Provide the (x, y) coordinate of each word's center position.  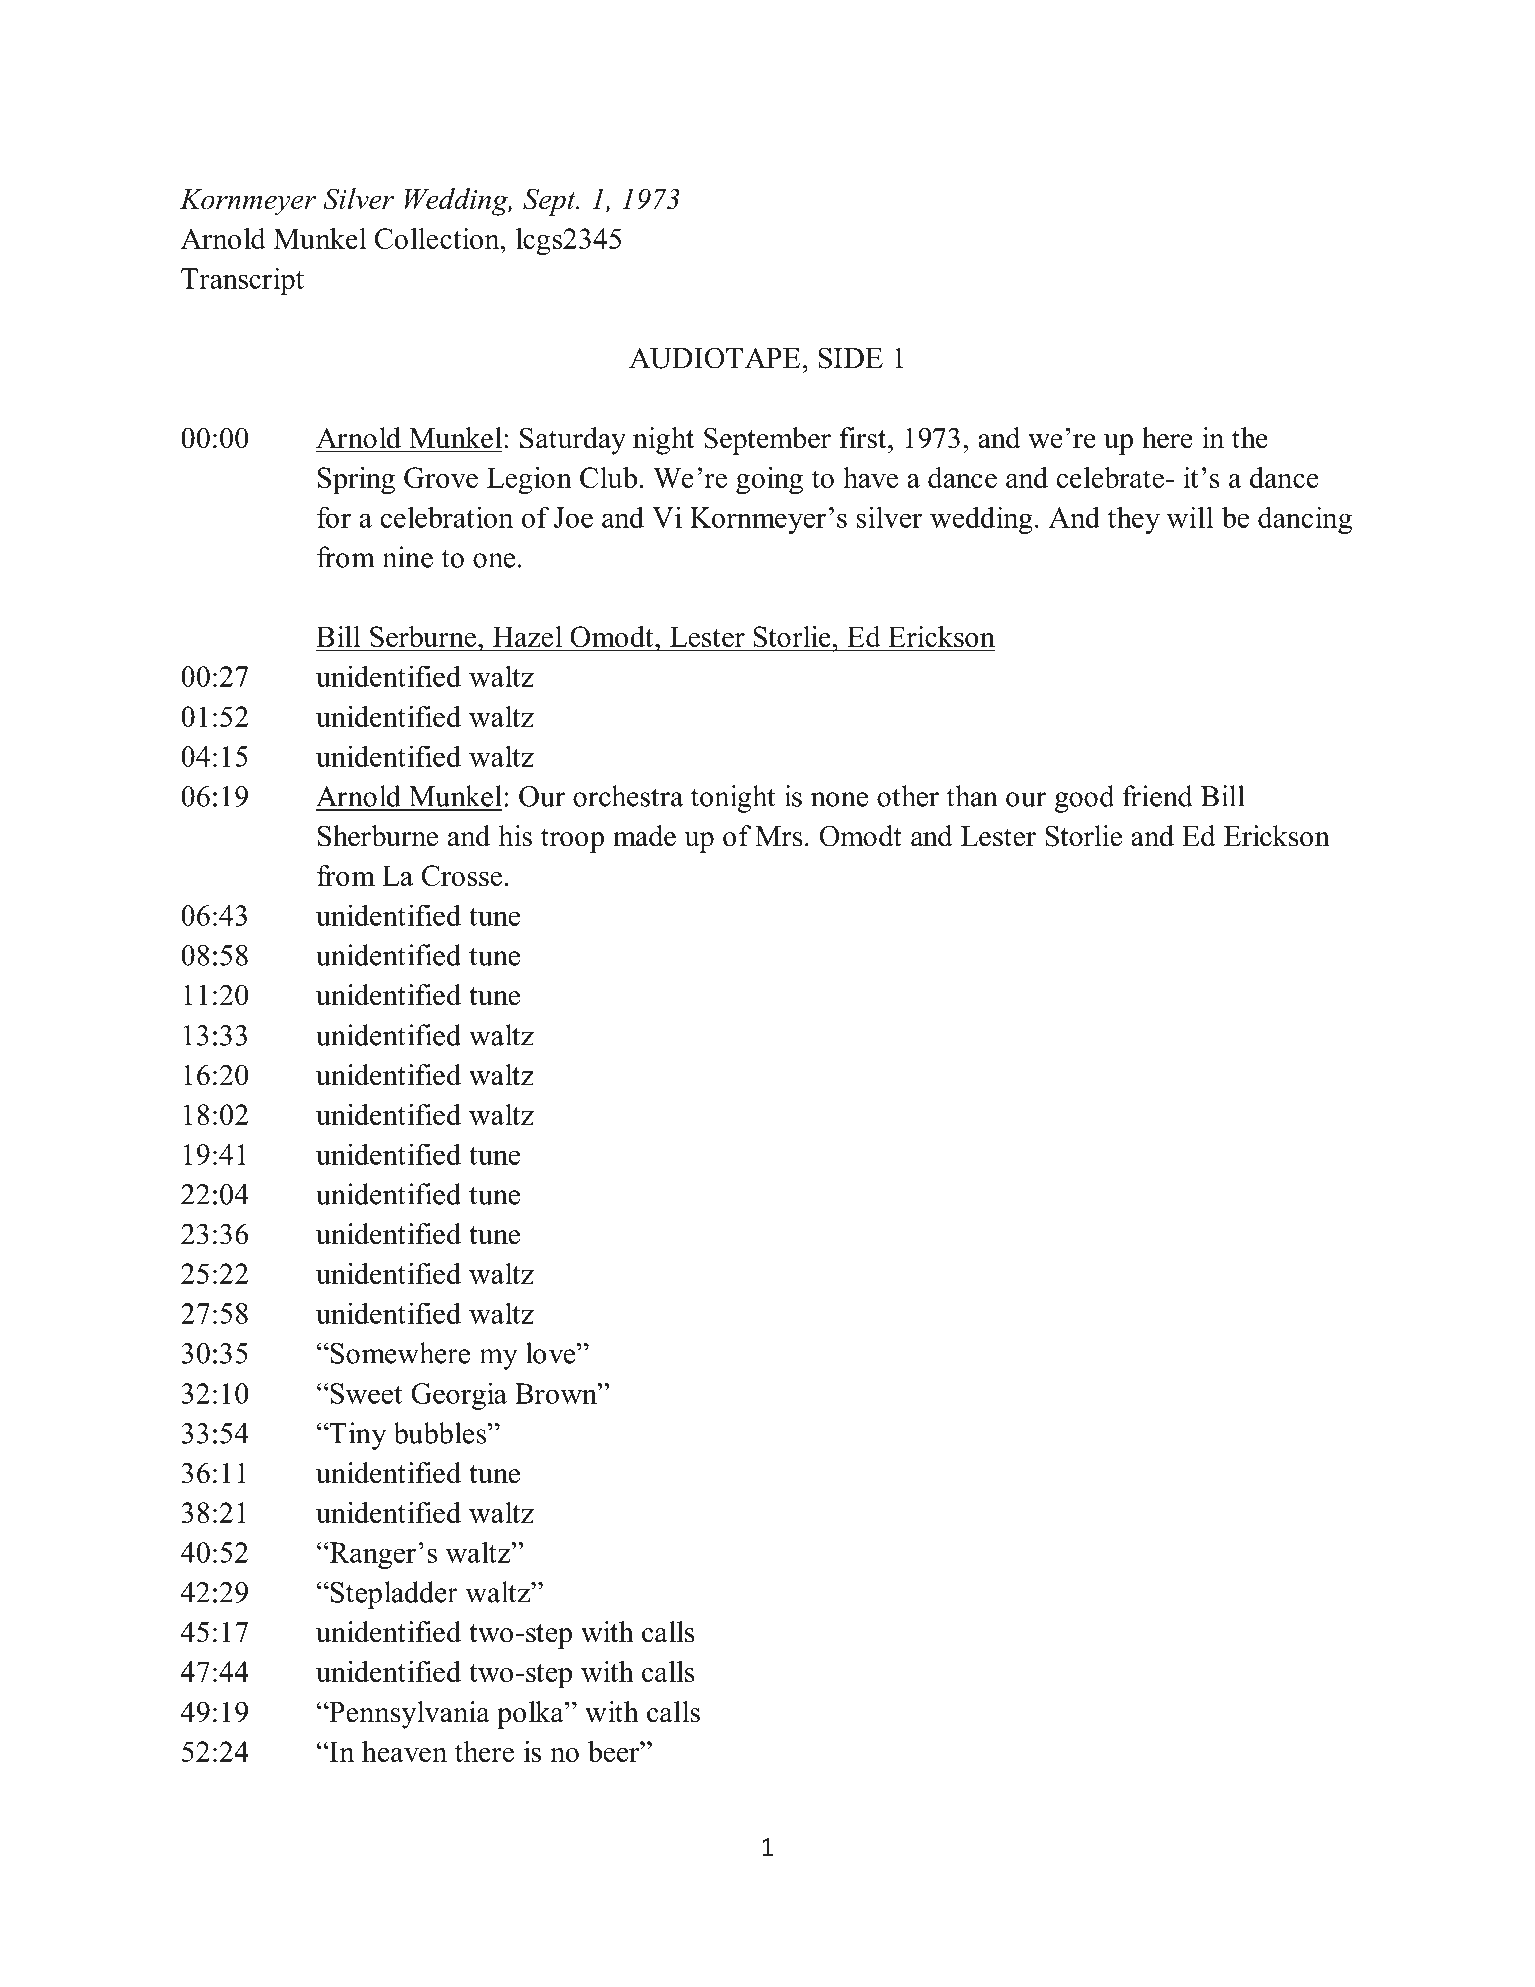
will (1190, 517)
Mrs (778, 836)
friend (1157, 796)
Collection (438, 238)
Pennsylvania (408, 1715)
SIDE (850, 358)
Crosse (462, 875)
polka (531, 1715)
